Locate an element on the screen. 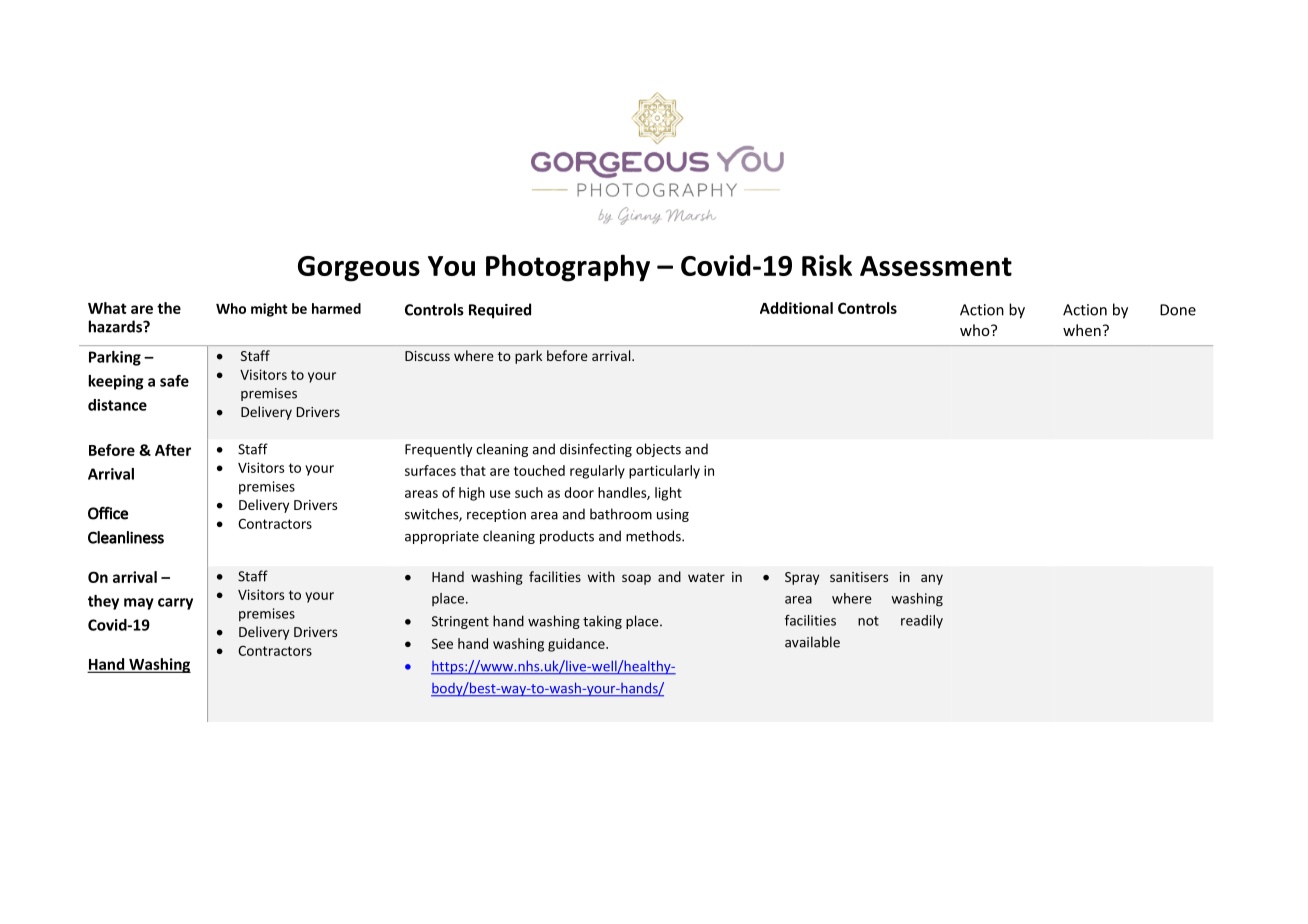 The width and height of the screenshot is (1308, 924). After is located at coordinates (173, 450).
